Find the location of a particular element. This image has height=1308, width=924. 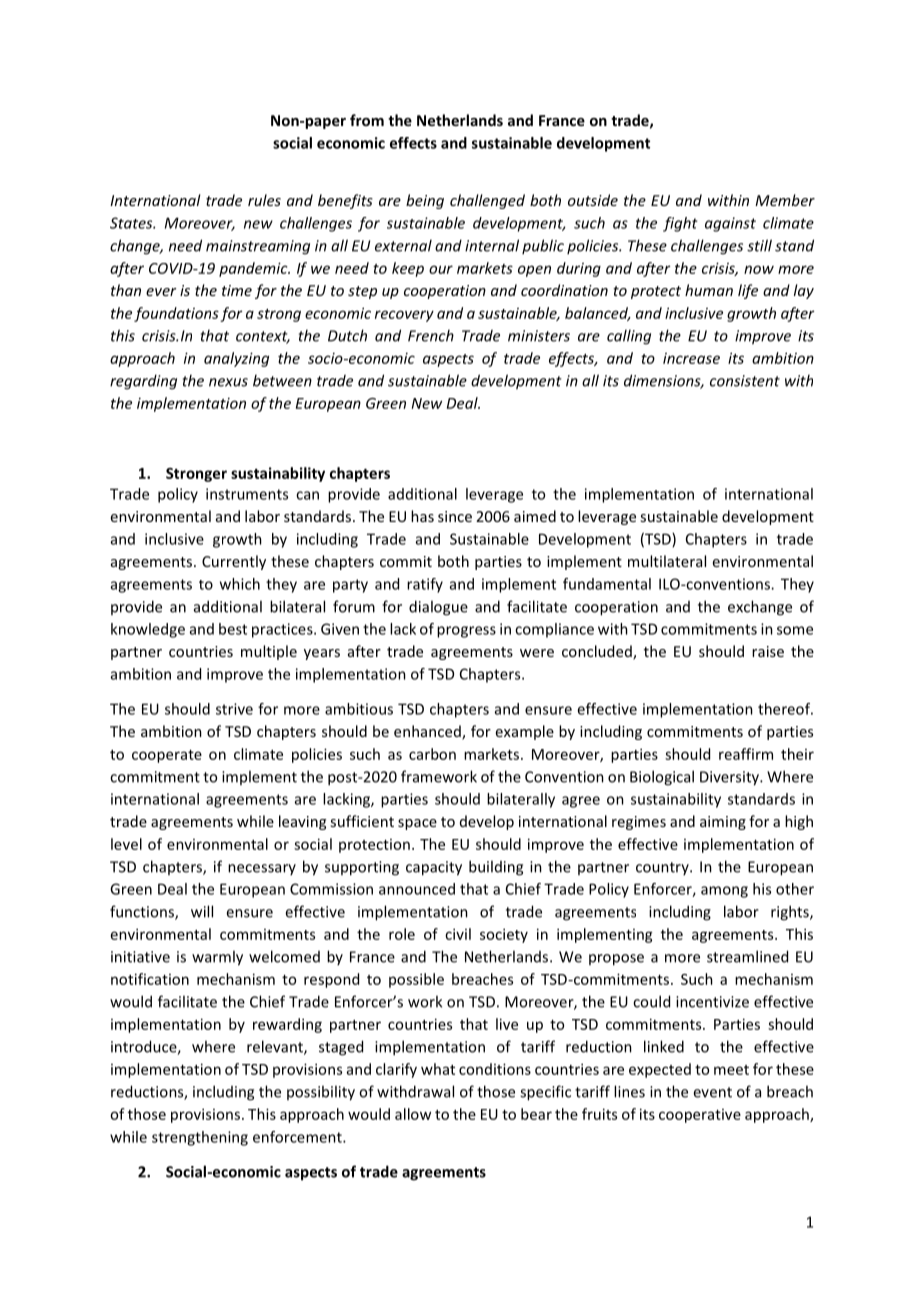

Member is located at coordinates (785, 200).
